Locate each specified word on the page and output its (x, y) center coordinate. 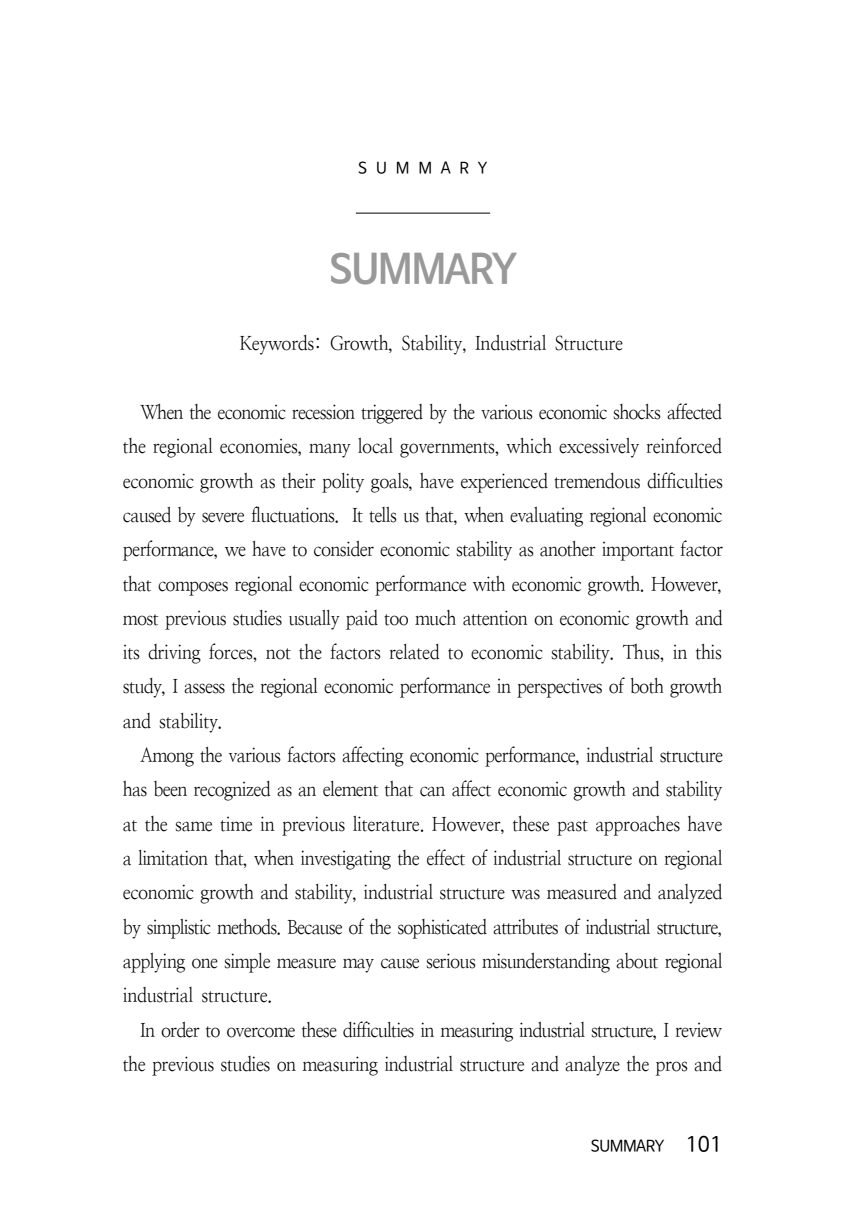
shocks (637, 412)
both (647, 686)
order (180, 1030)
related (414, 652)
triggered (392, 414)
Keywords (277, 345)
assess (204, 688)
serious (451, 961)
